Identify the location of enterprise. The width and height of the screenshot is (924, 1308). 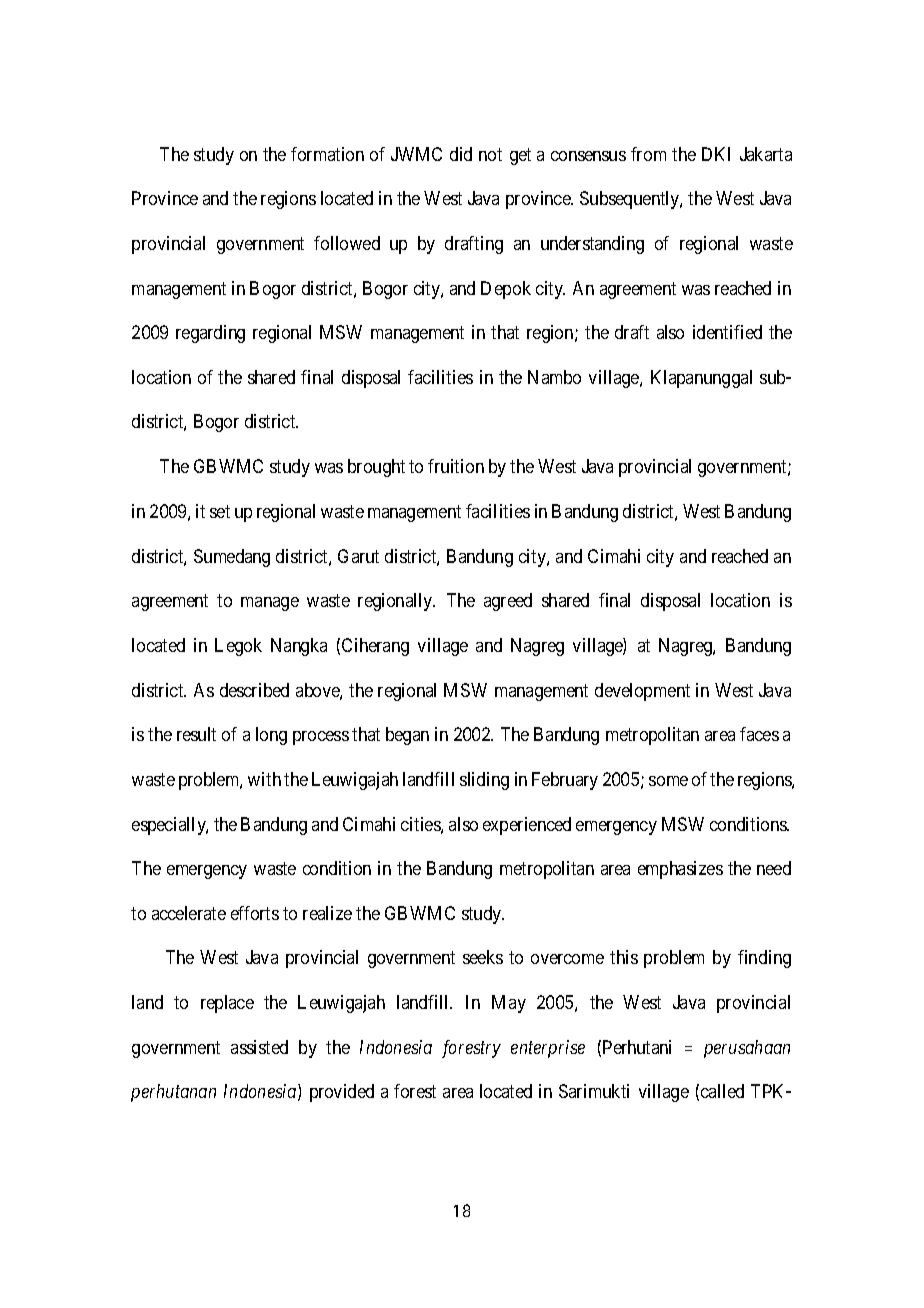
(548, 1049).
